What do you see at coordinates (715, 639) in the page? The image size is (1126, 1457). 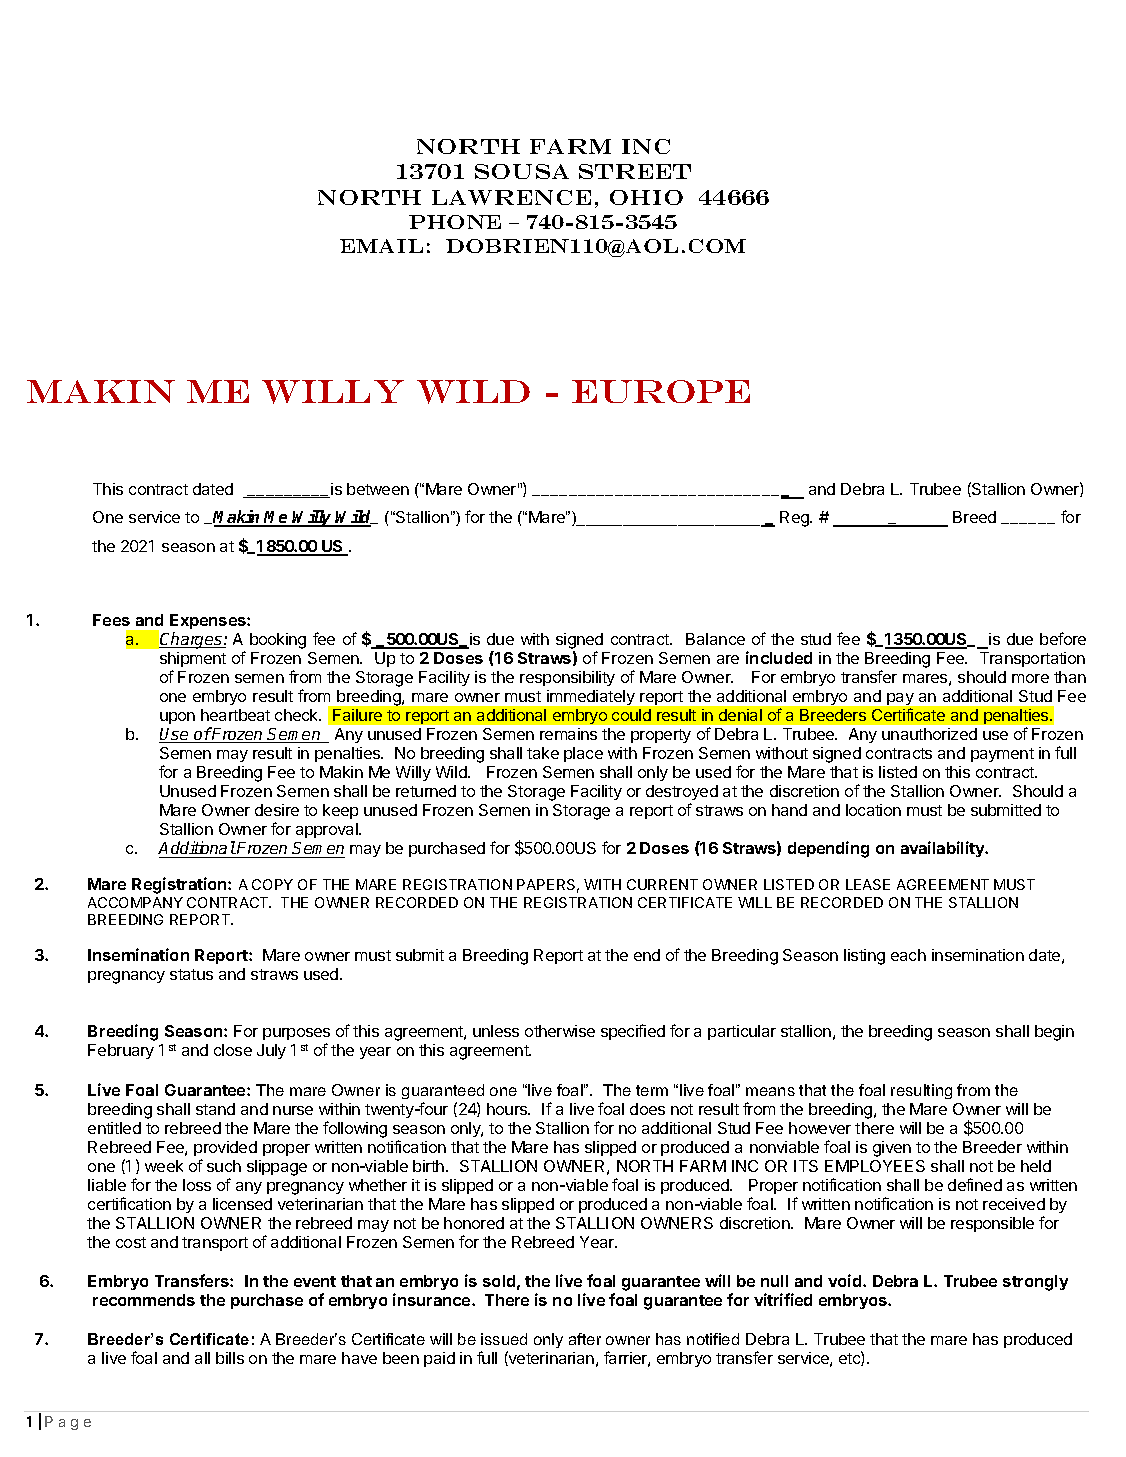 I see `Balance` at bounding box center [715, 639].
